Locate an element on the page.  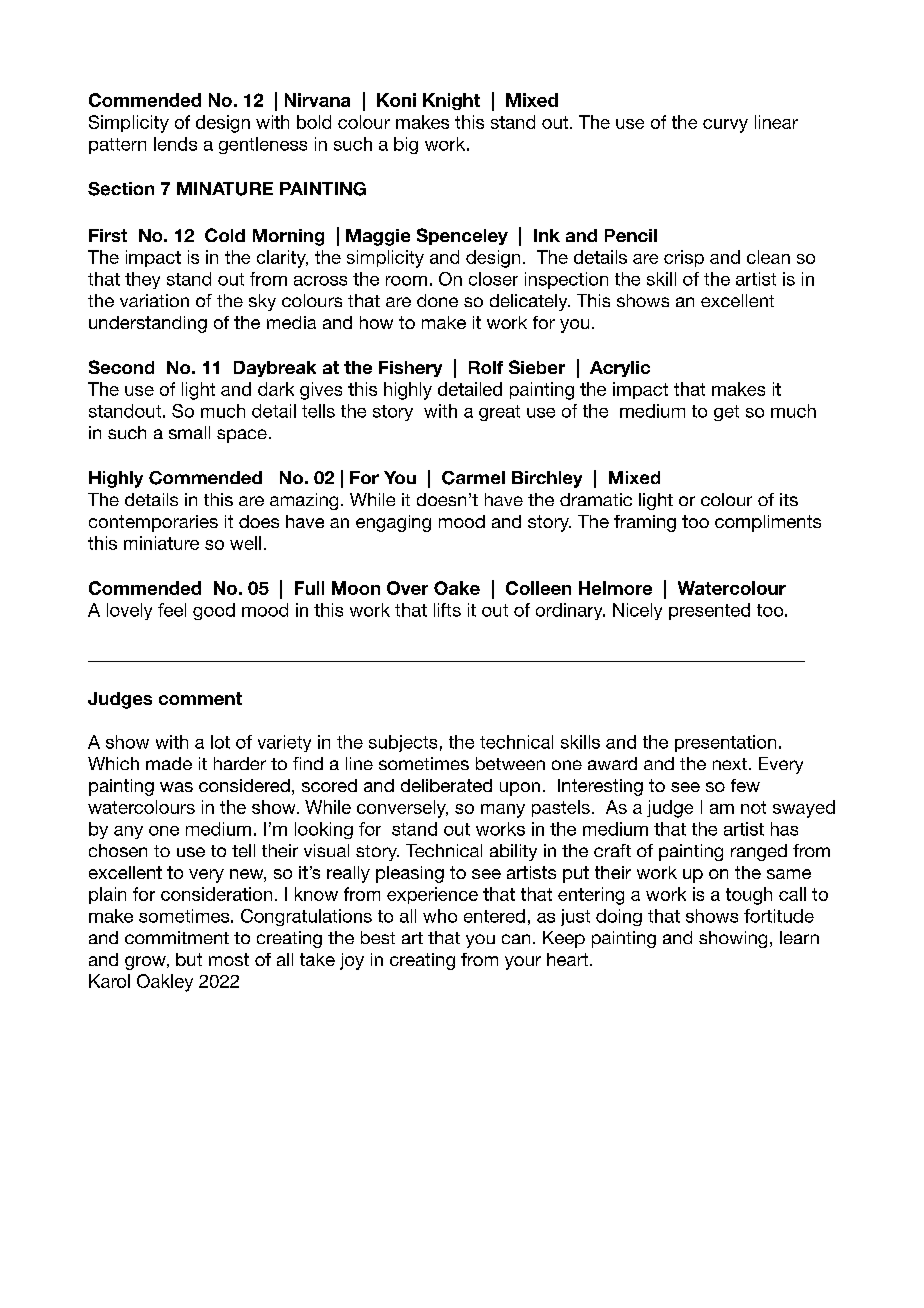
get is located at coordinates (726, 413).
